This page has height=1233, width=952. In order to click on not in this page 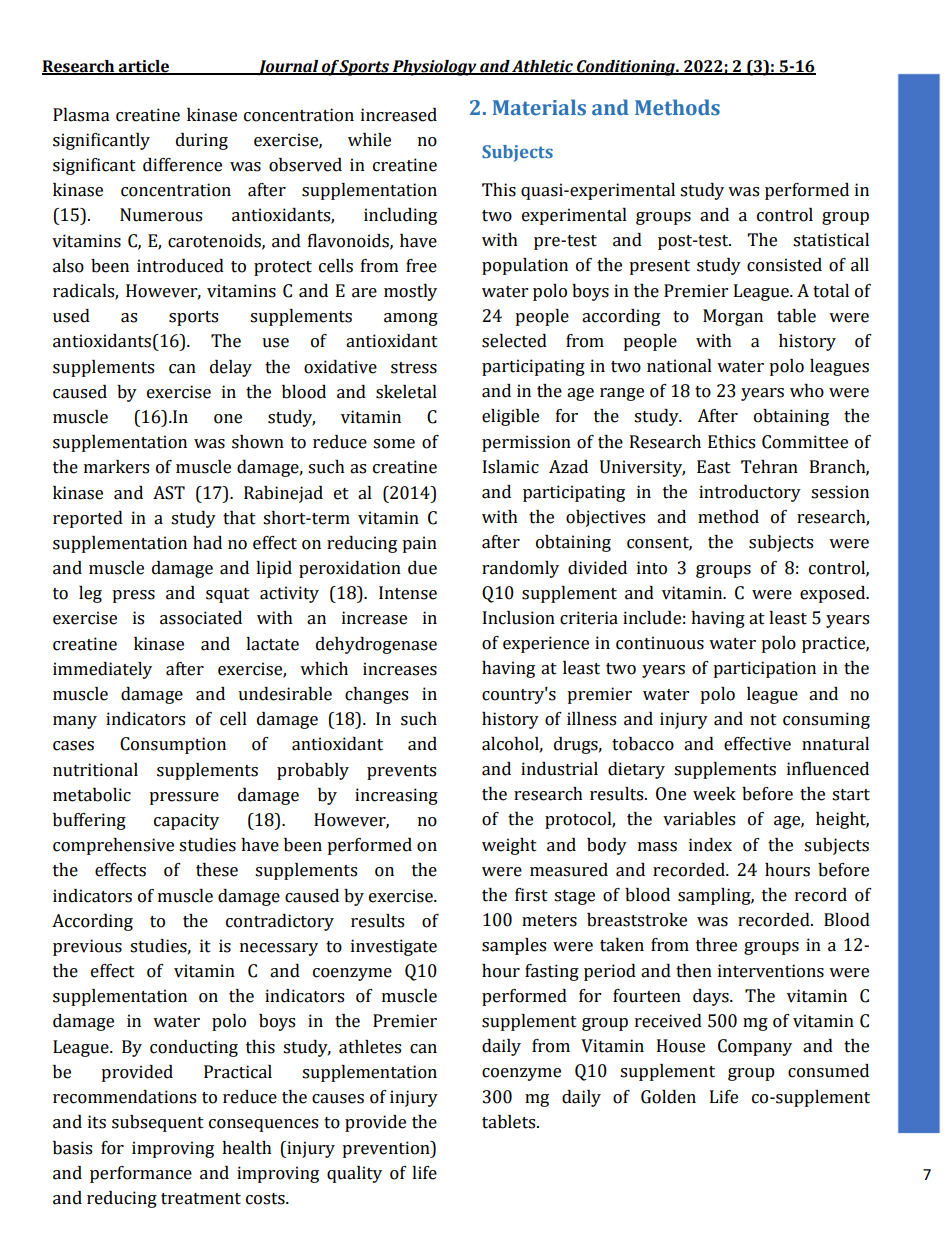, I will do `click(763, 720)`.
